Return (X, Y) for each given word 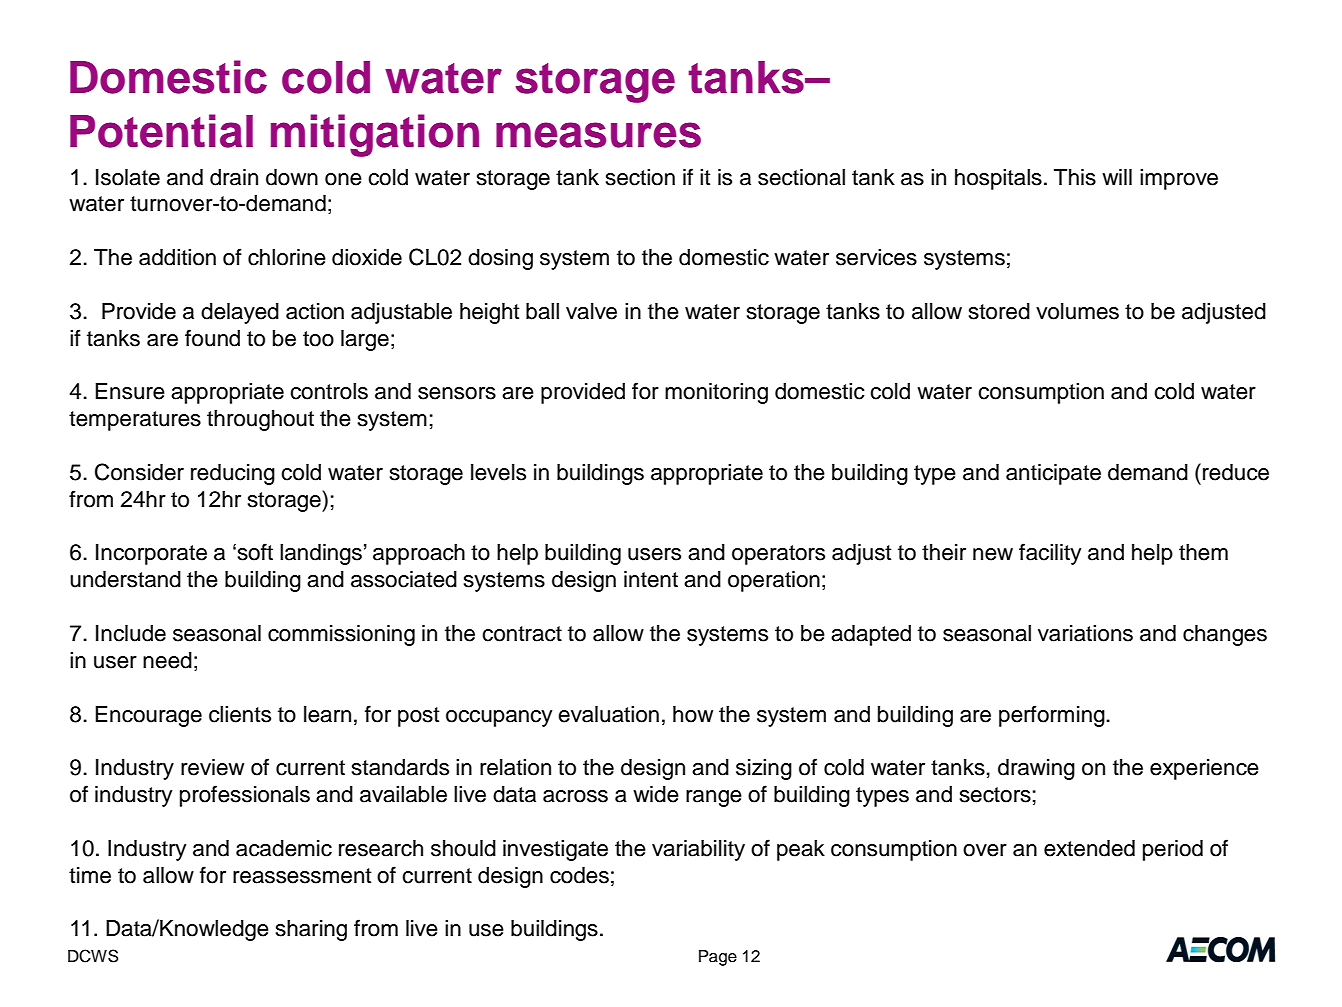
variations (1085, 633)
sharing (311, 930)
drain (234, 177)
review (212, 767)
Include (131, 633)
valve (591, 311)
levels (498, 472)
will (1117, 177)
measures (598, 135)
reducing (233, 474)
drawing (1036, 769)
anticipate (1053, 474)
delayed (240, 313)
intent (651, 579)
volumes (1077, 311)
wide (656, 794)
